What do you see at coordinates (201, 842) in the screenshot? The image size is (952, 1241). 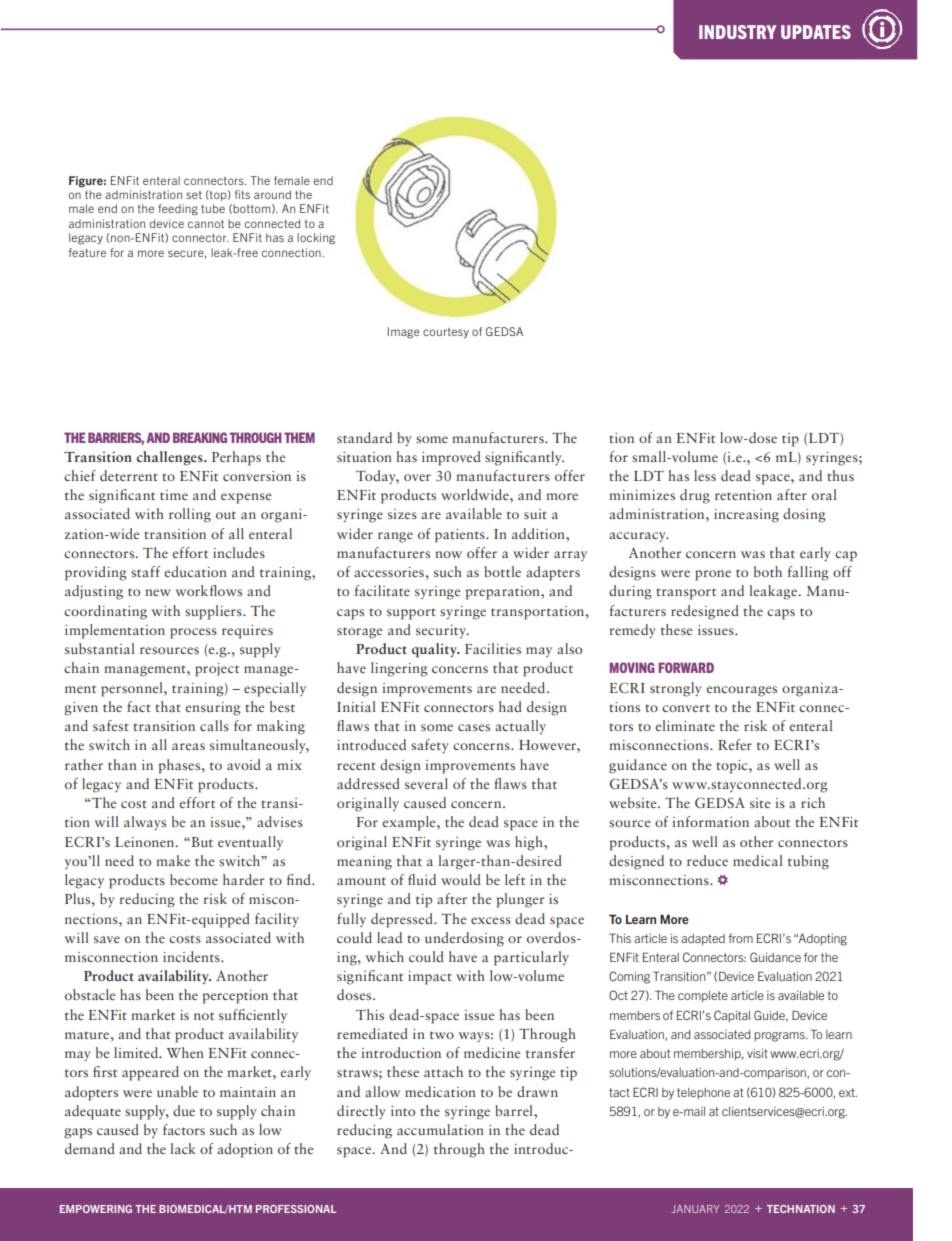 I see `But` at bounding box center [201, 842].
